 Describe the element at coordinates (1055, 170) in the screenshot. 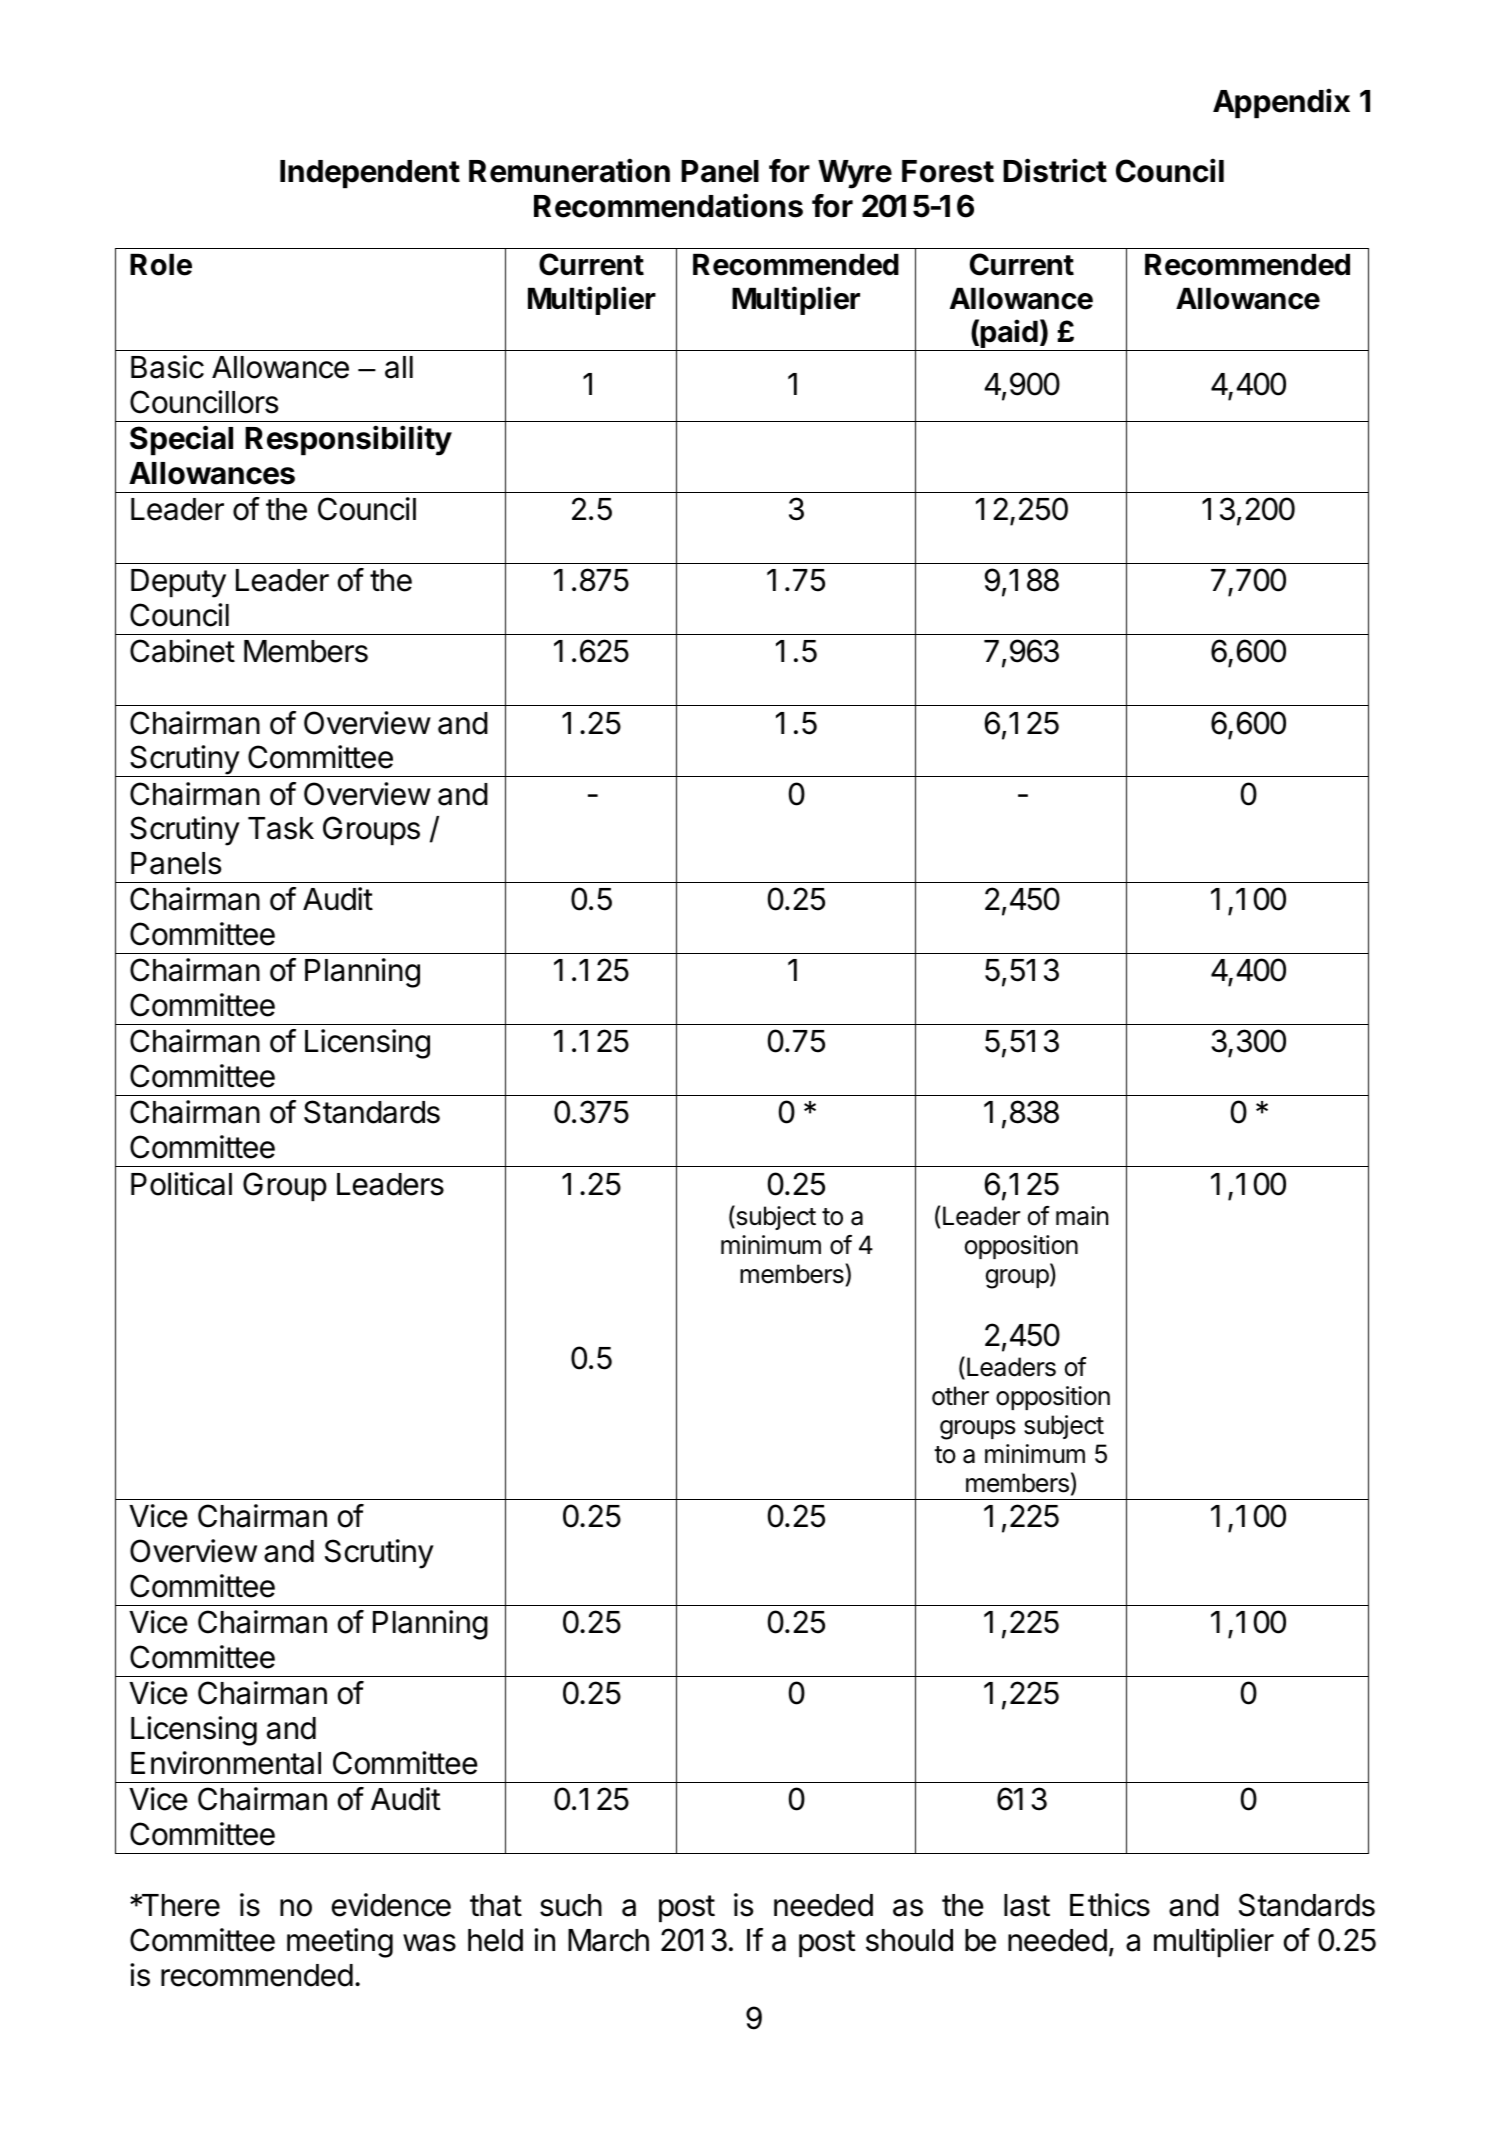

I see `District` at that location.
